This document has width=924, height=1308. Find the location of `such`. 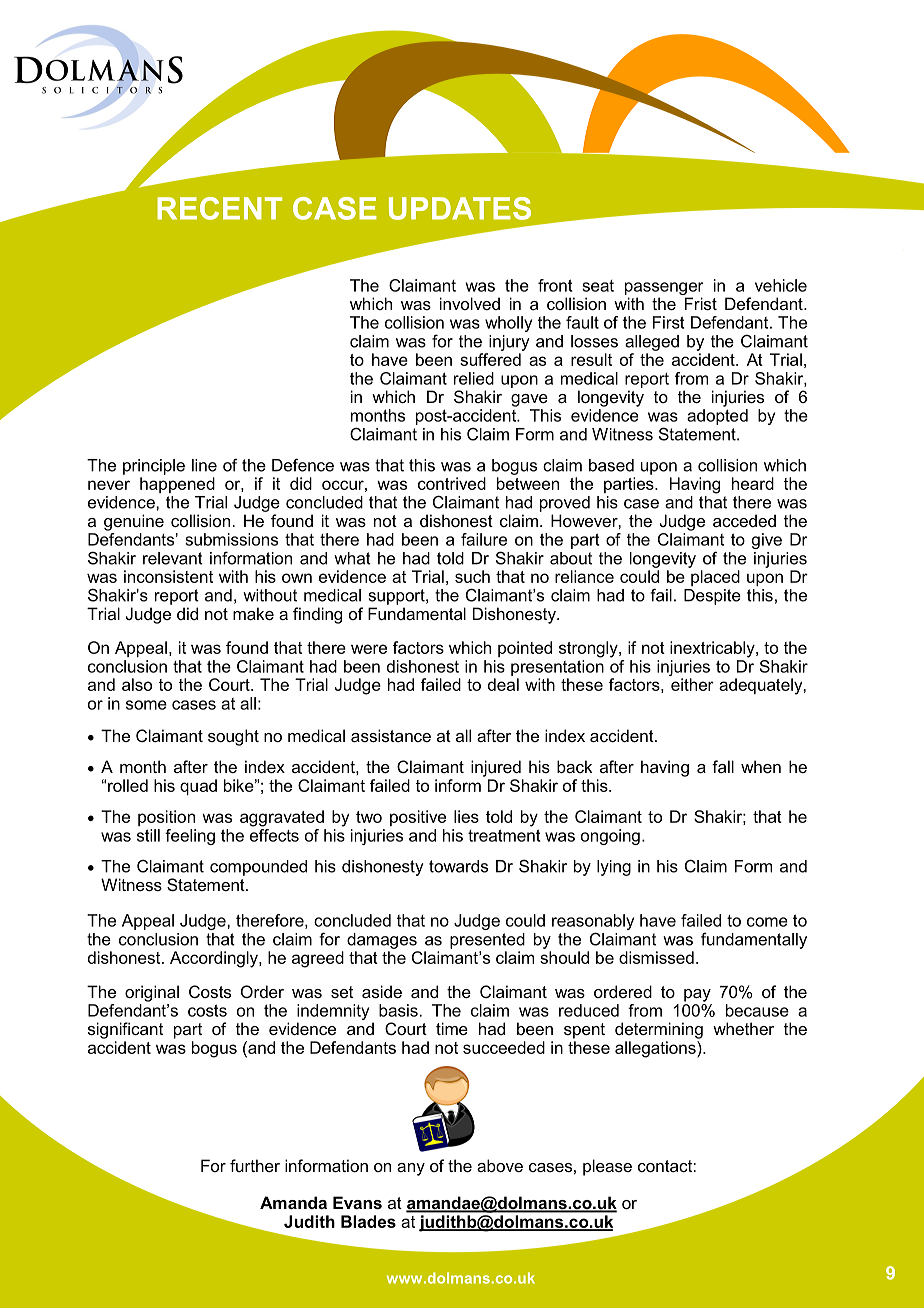

such is located at coordinates (472, 576).
